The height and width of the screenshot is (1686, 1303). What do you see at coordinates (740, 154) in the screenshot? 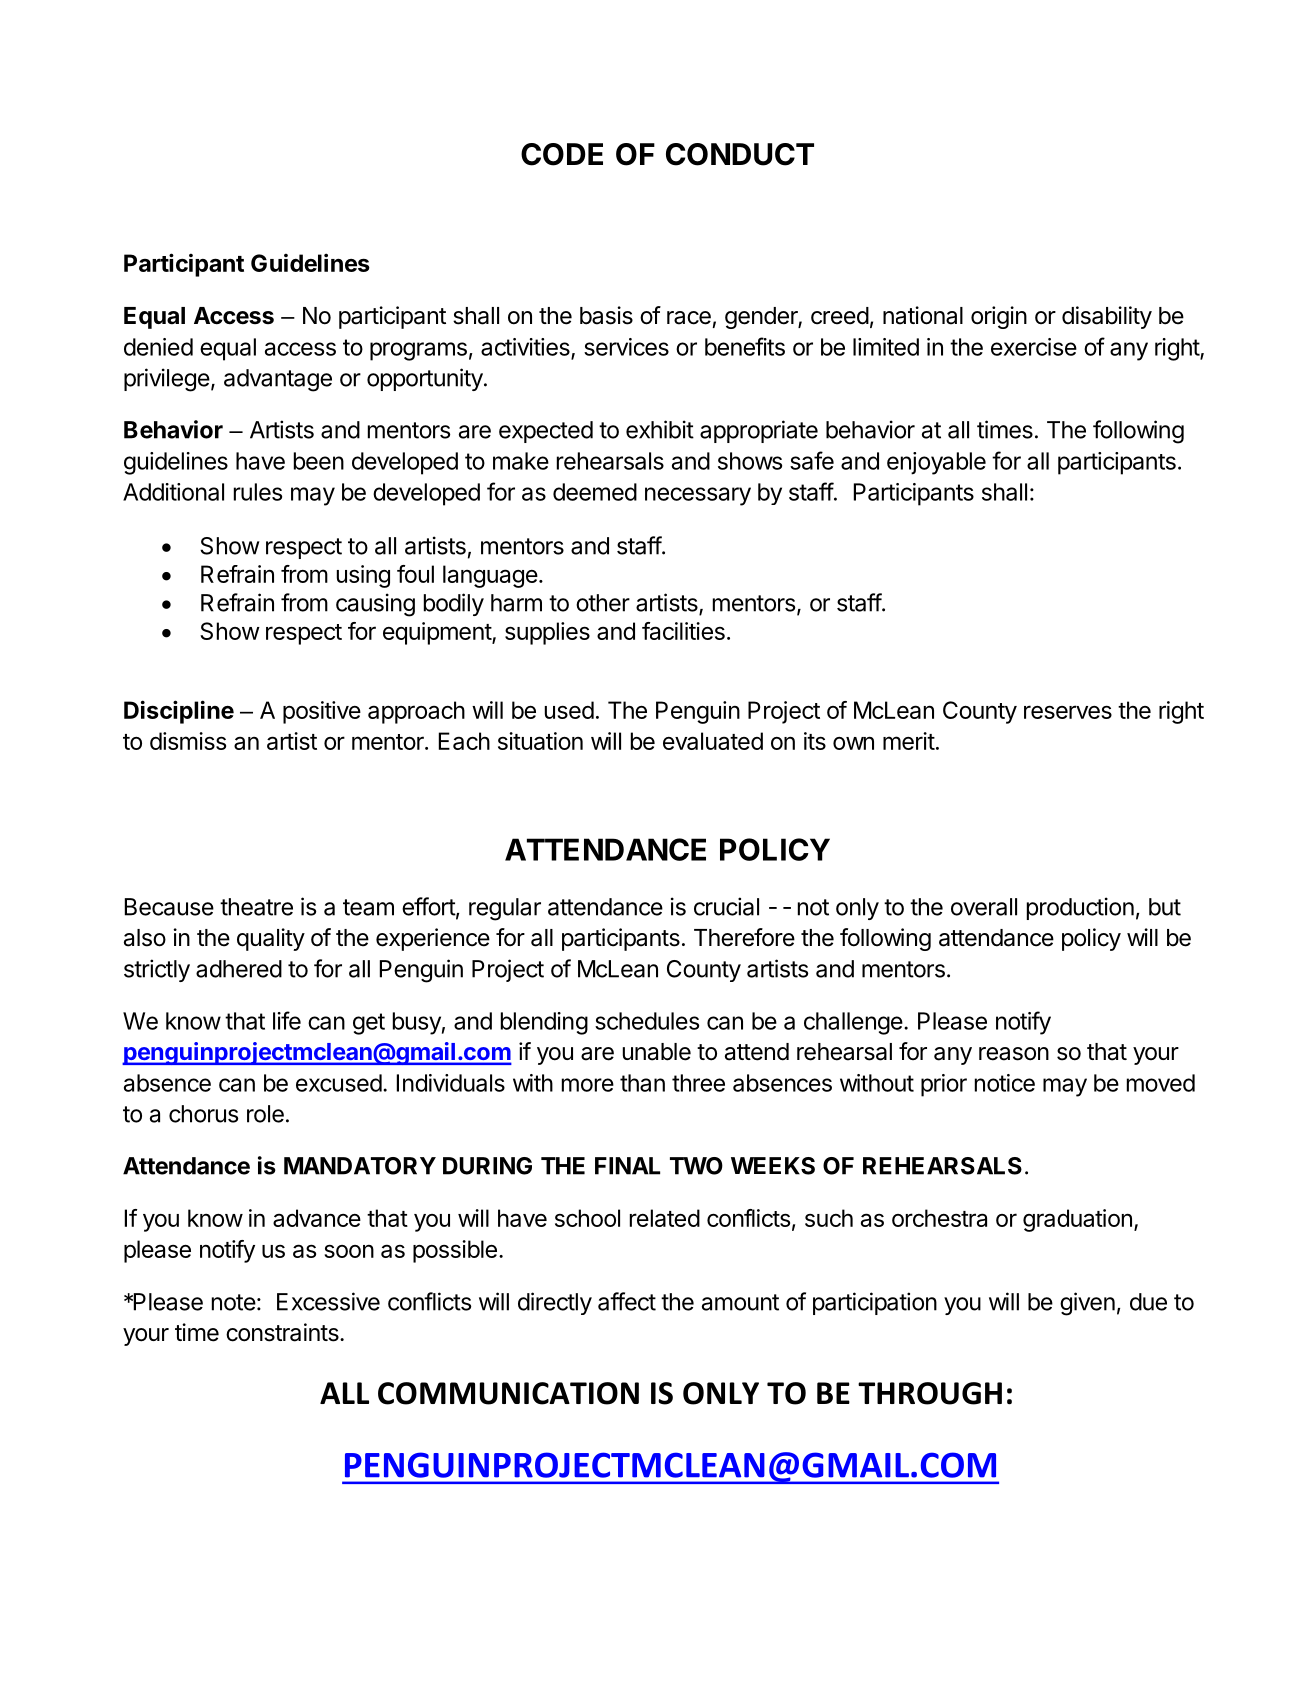
I see `CONDUCT` at bounding box center [740, 154].
